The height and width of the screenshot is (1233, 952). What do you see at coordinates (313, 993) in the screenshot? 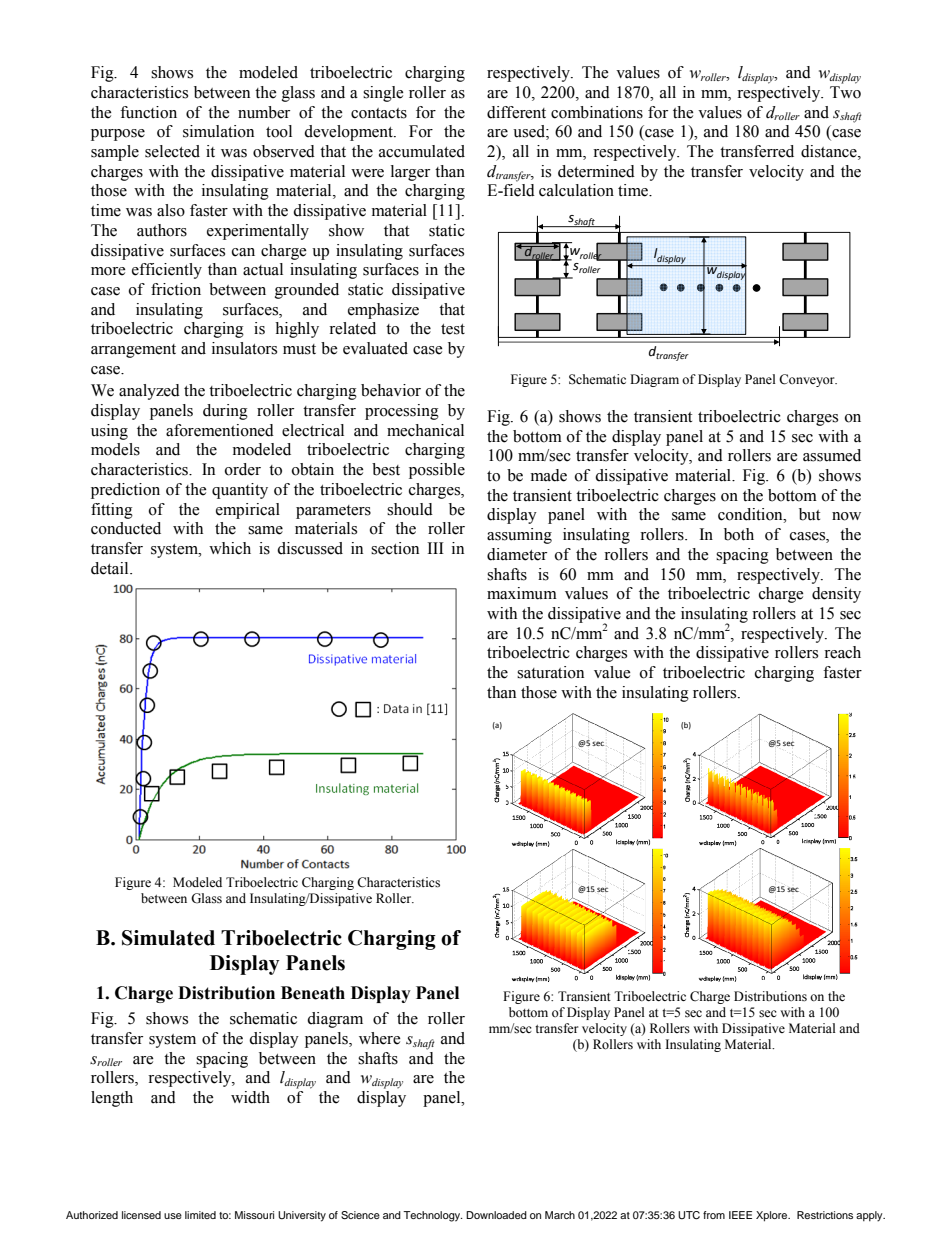
I see `Beneath` at bounding box center [313, 993].
